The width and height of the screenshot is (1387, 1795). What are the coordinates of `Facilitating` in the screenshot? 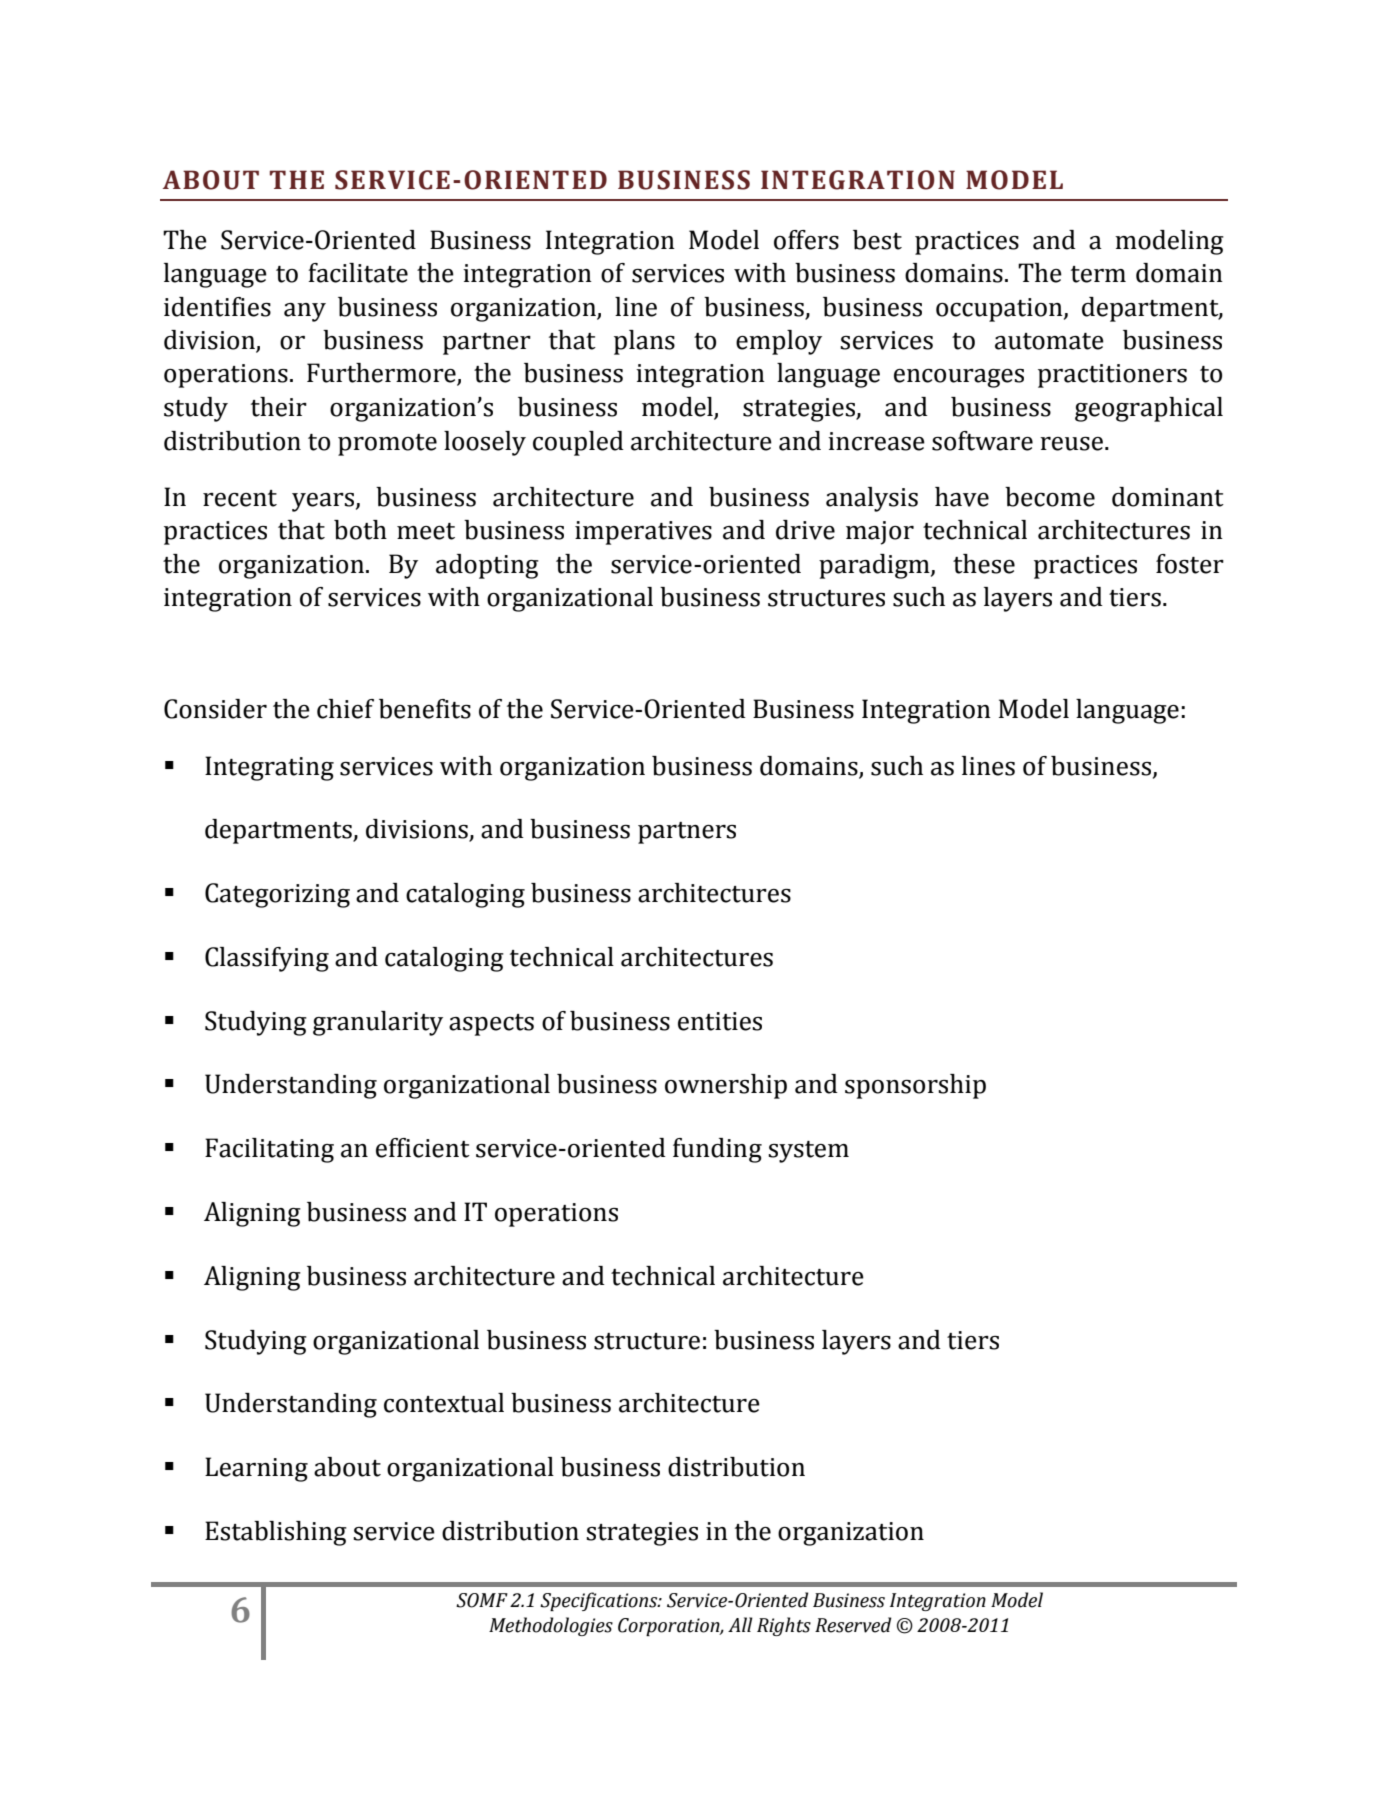 It's located at (269, 1150).
